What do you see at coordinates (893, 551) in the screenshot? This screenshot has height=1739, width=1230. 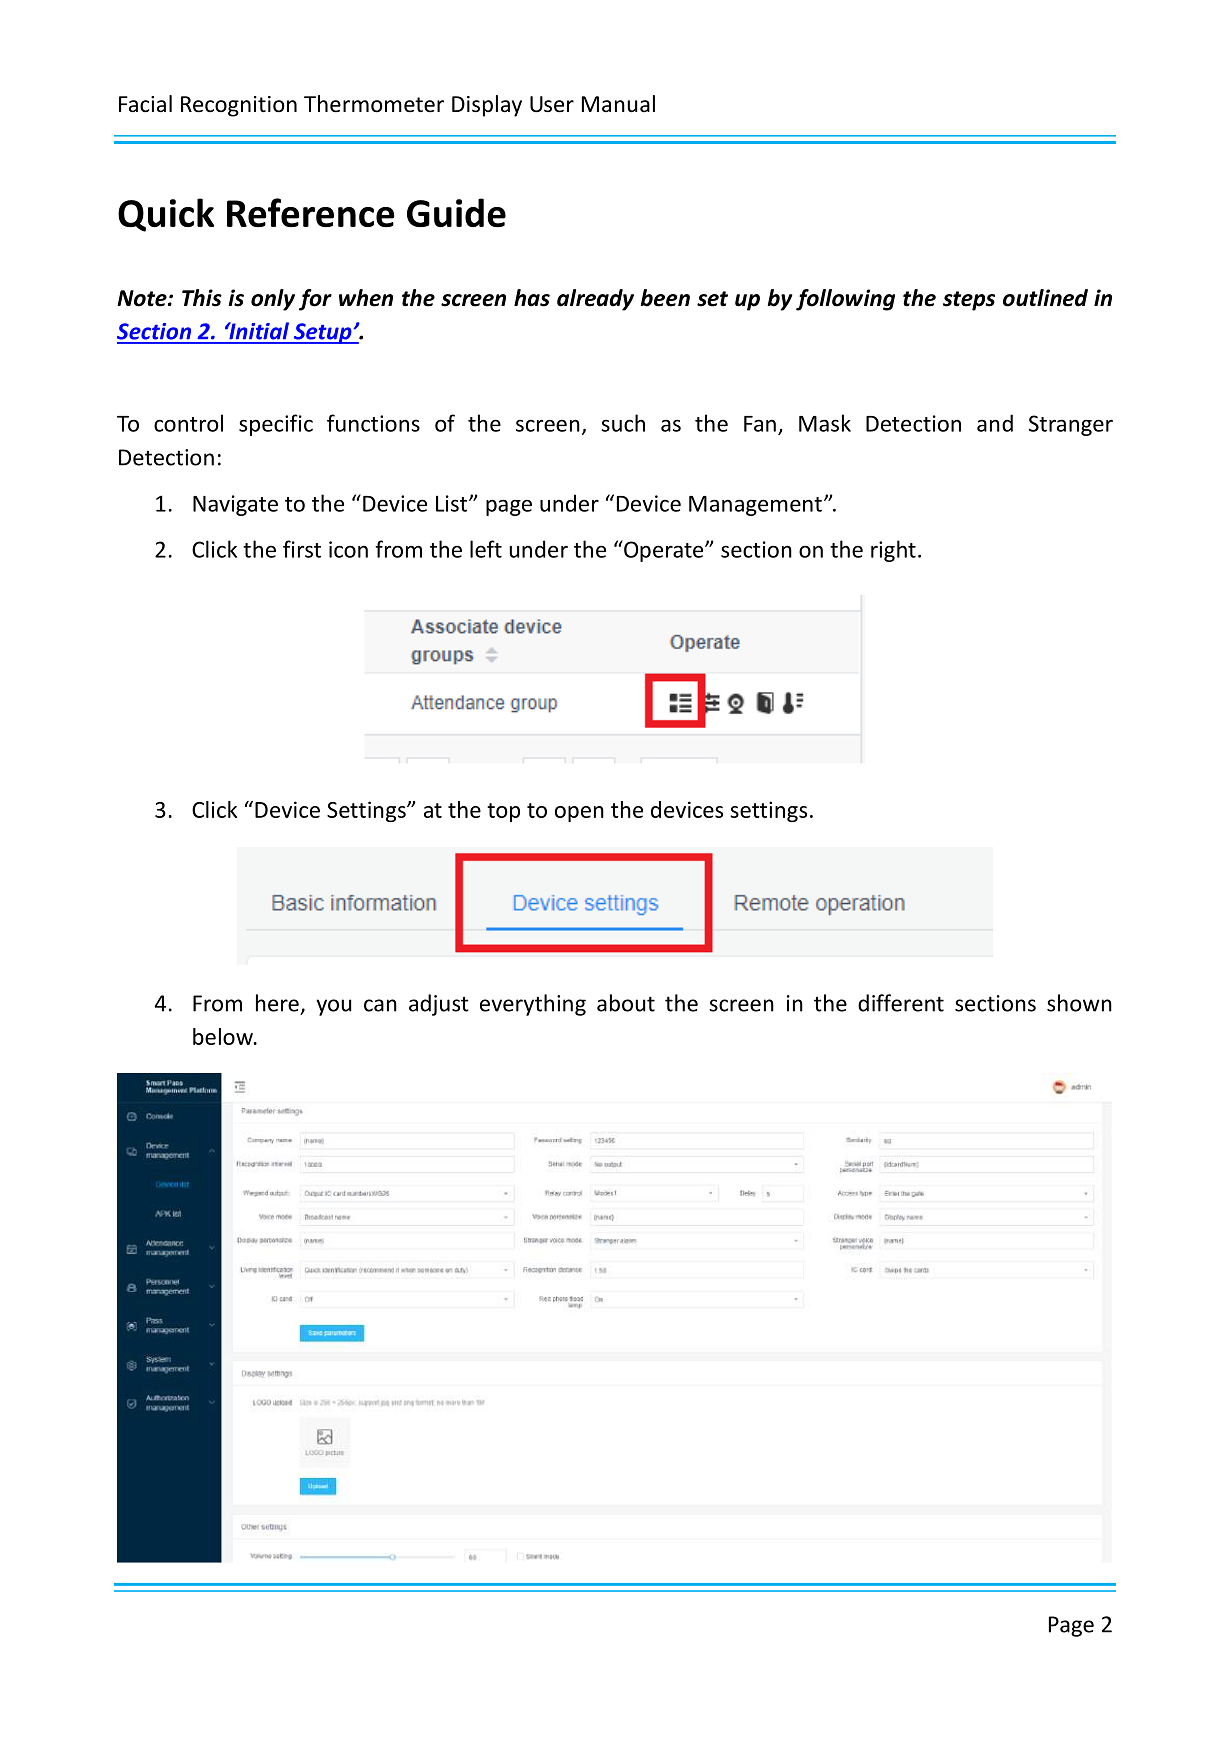 I see `right` at bounding box center [893, 551].
